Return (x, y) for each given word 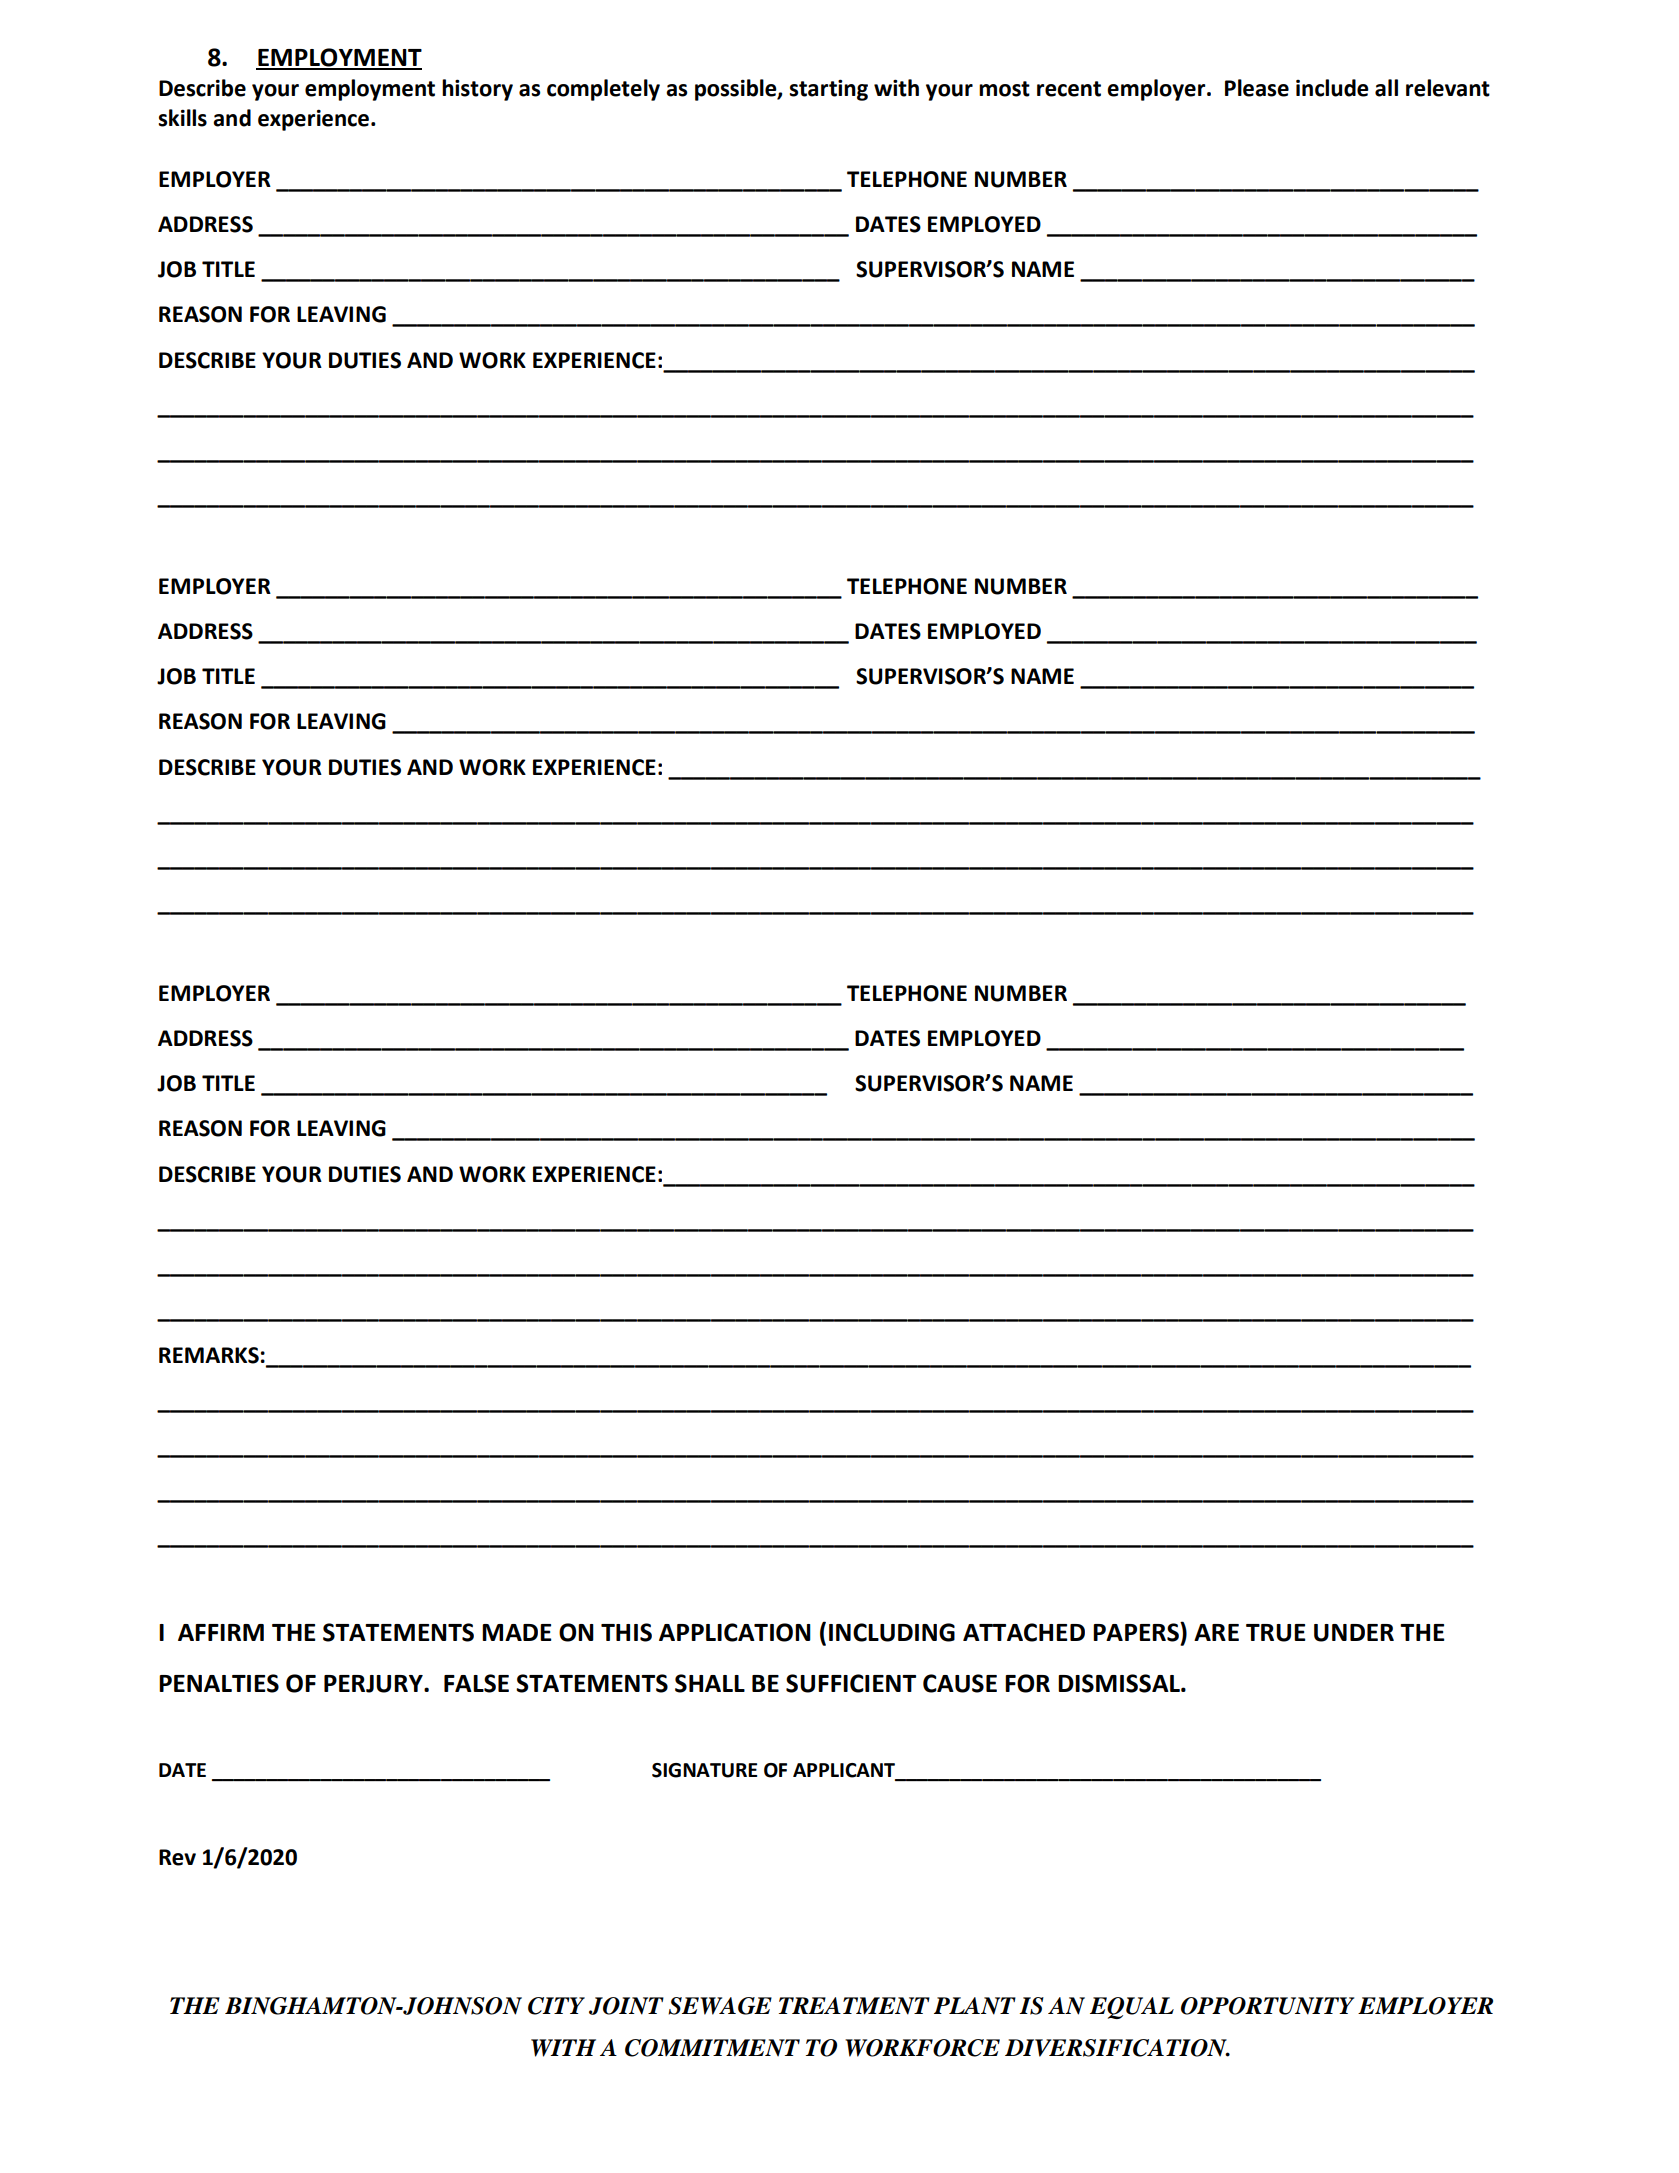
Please (1257, 88)
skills (182, 118)
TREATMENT (854, 2006)
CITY (556, 2006)
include (1332, 88)
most (1004, 89)
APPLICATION (735, 1632)
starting (828, 90)
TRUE (1276, 1633)
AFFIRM (221, 1632)
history (477, 90)
